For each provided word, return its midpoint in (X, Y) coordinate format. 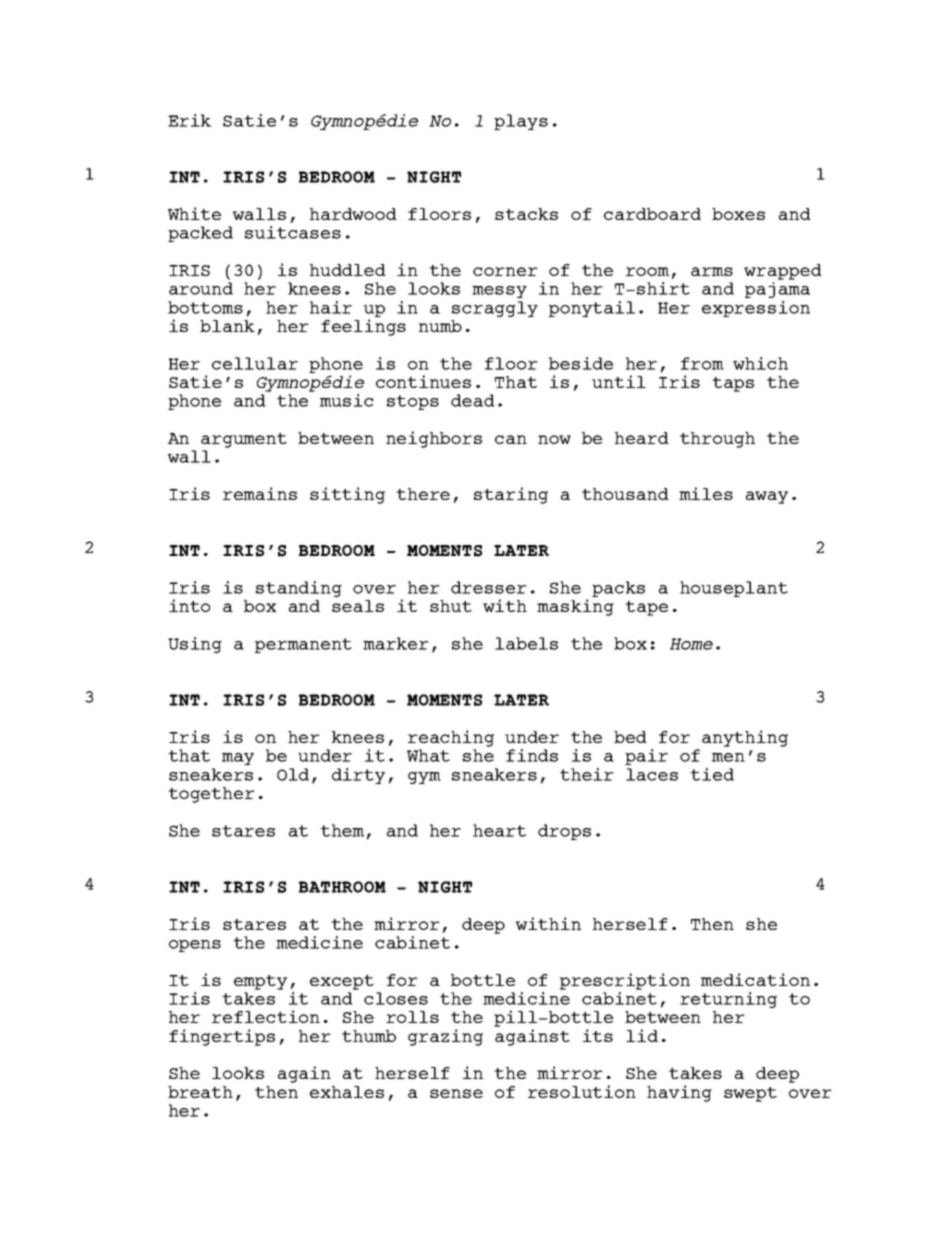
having (679, 1093)
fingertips (222, 1037)
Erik (189, 120)
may (238, 759)
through (717, 440)
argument (244, 440)
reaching (451, 738)
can (511, 439)
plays (521, 122)
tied (712, 774)
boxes (738, 214)
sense (456, 1093)
